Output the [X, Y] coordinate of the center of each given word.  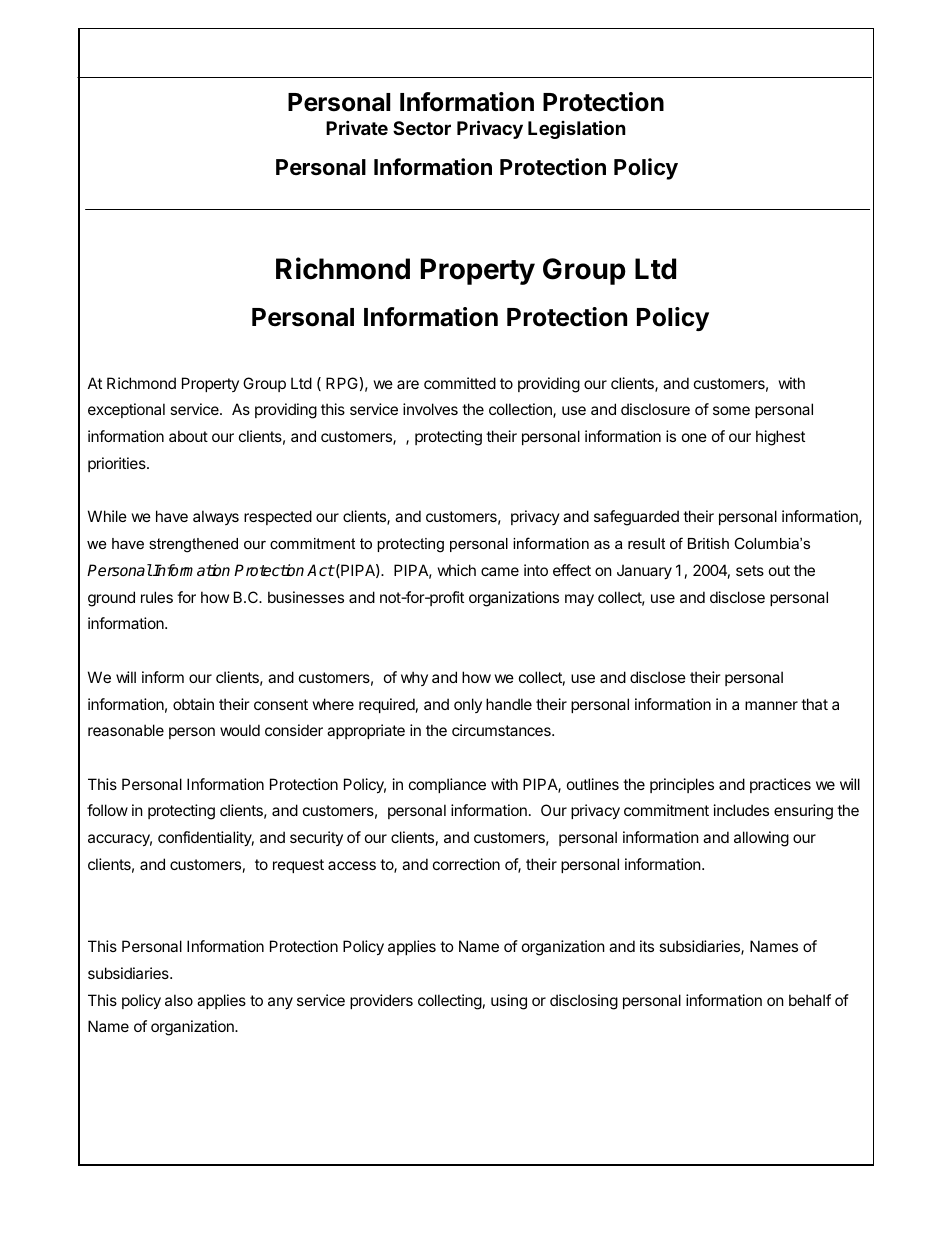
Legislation [577, 129]
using [509, 1002]
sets [750, 570]
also [179, 1000]
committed [460, 383]
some [731, 410]
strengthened [193, 545]
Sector [422, 128]
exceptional [126, 410]
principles [682, 785]
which [457, 570]
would [240, 730]
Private [357, 127]
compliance [447, 785]
